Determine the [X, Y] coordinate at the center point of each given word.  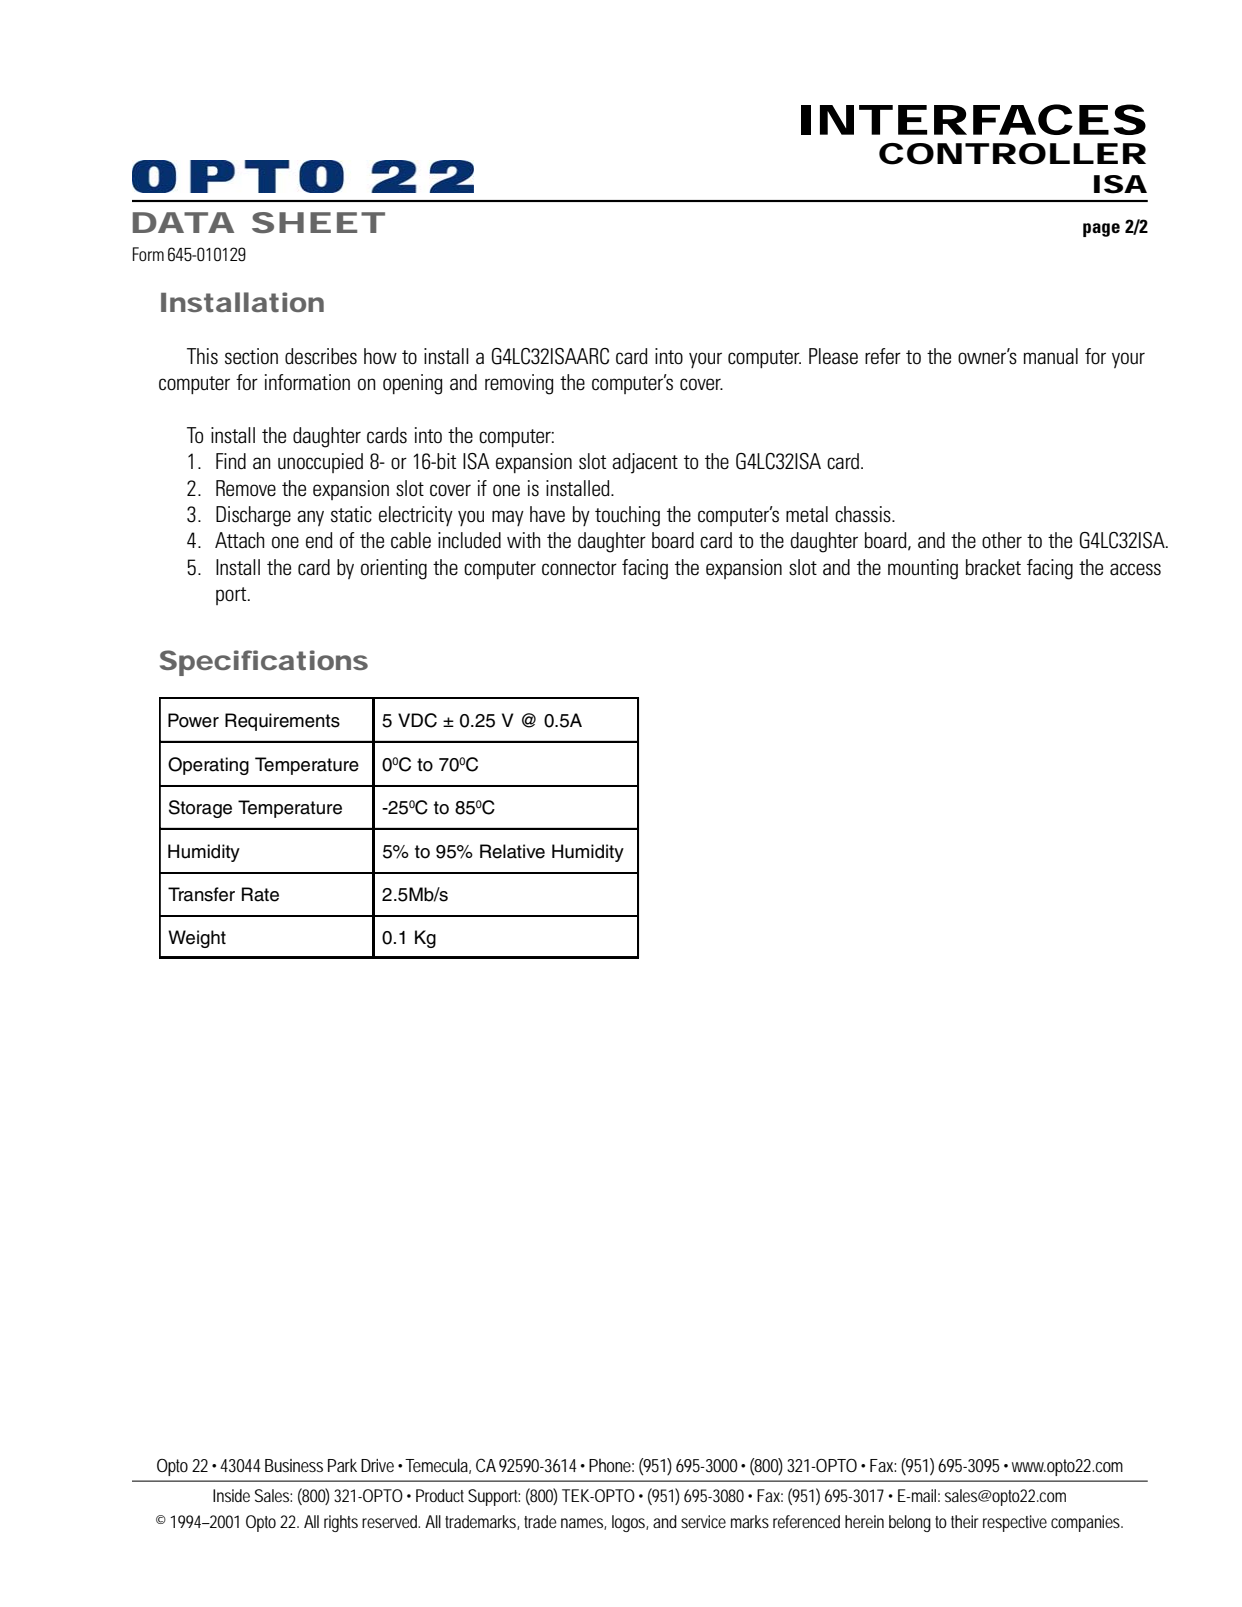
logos [630, 1523]
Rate [260, 894]
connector [579, 568]
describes [321, 356]
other [1002, 540]
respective [1015, 1523]
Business [294, 1465]
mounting [923, 569]
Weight [197, 939]
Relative [512, 851]
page [1101, 230]
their [964, 1521]
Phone [611, 1465]
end [319, 540]
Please [833, 356]
